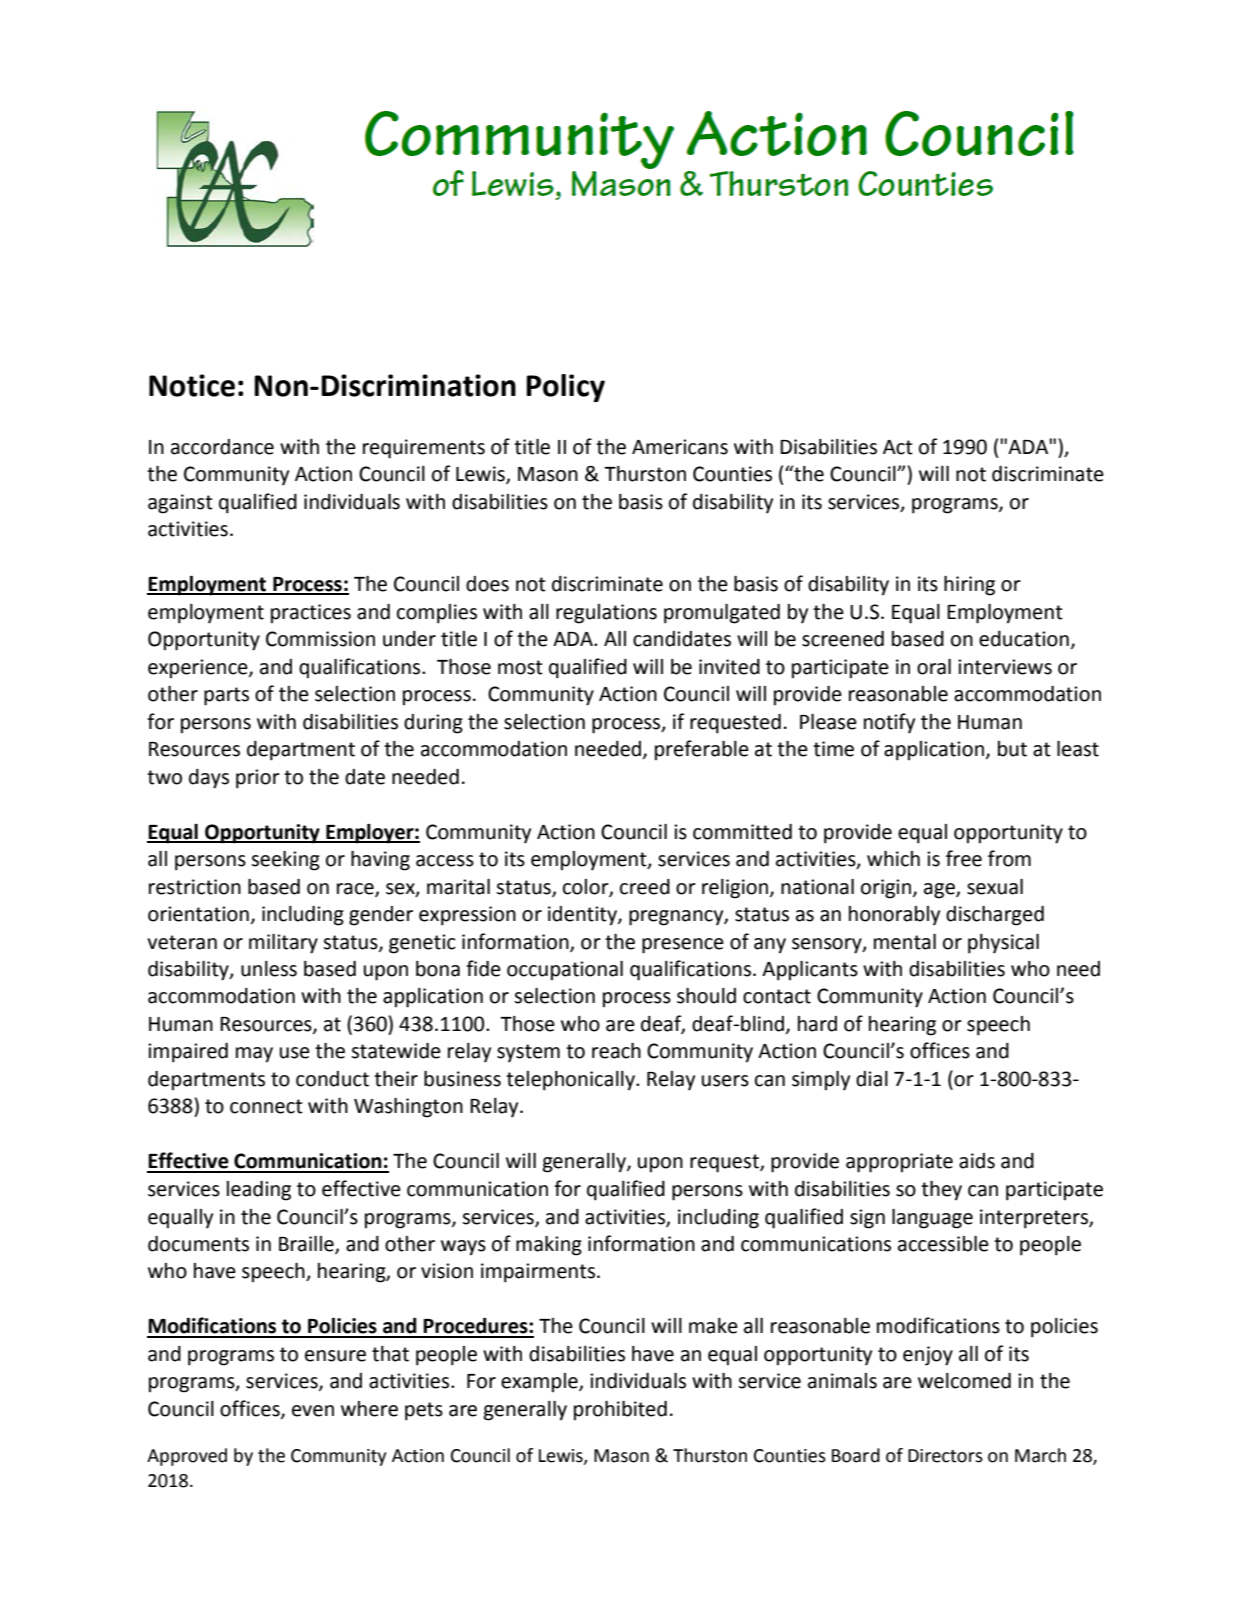  I want to click on military, so click(283, 944).
